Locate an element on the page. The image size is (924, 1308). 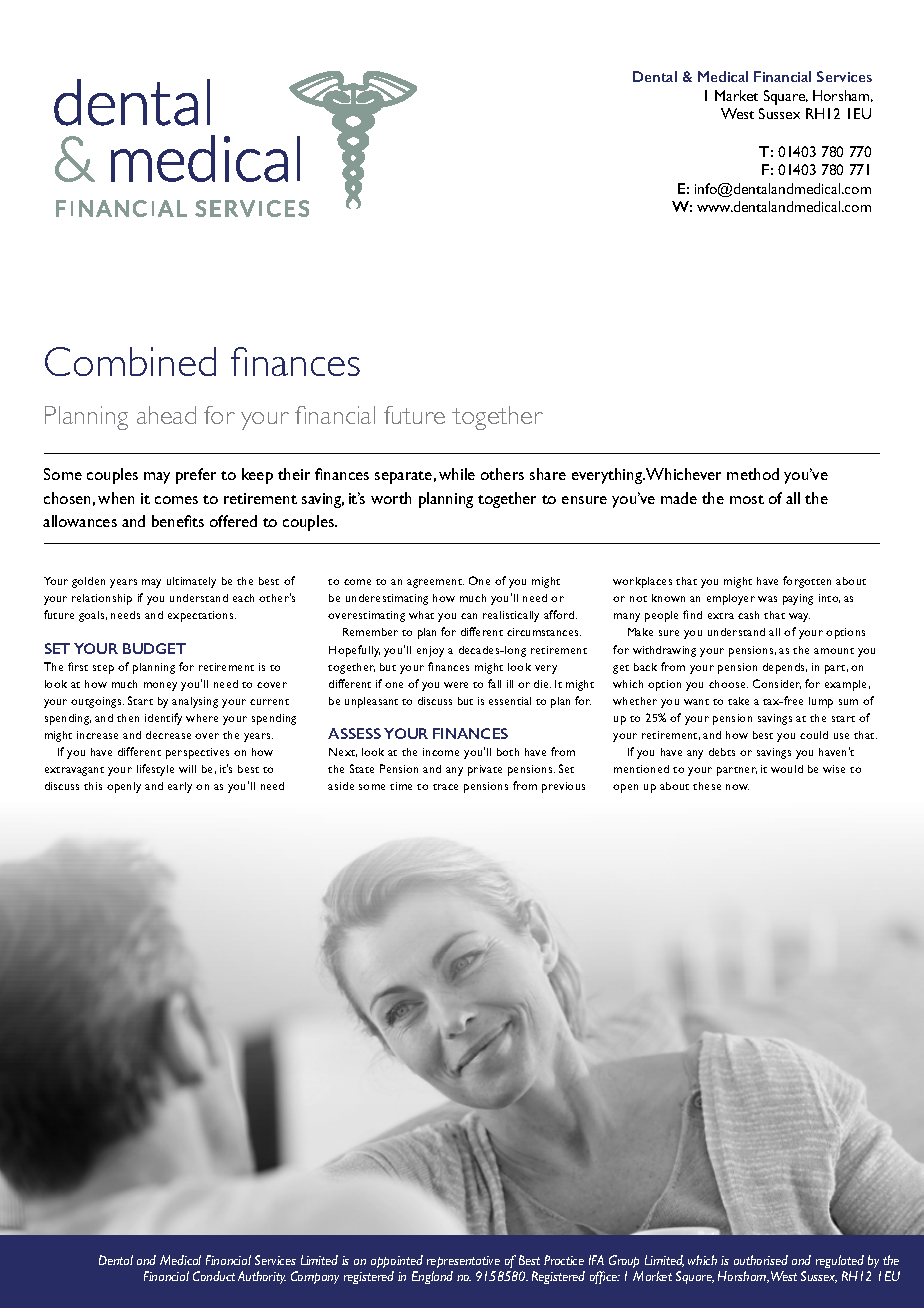
early is located at coordinates (180, 787).
